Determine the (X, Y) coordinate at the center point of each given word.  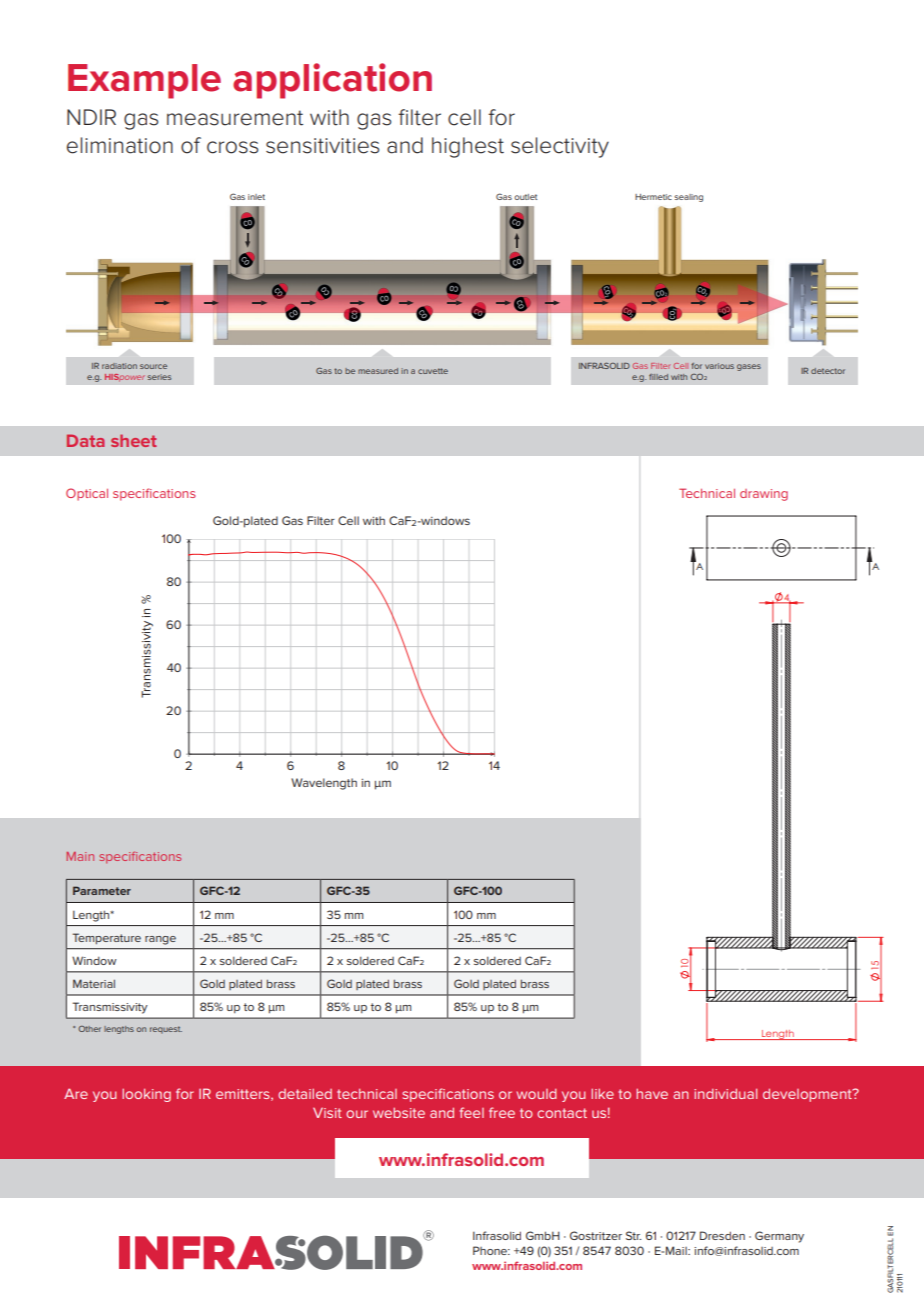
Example (144, 81)
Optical (87, 494)
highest (468, 147)
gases (749, 367)
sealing (688, 198)
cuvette (433, 371)
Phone (491, 1250)
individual (725, 1093)
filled (658, 377)
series (159, 377)
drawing (764, 495)
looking (146, 1095)
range (160, 940)
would (536, 1094)
